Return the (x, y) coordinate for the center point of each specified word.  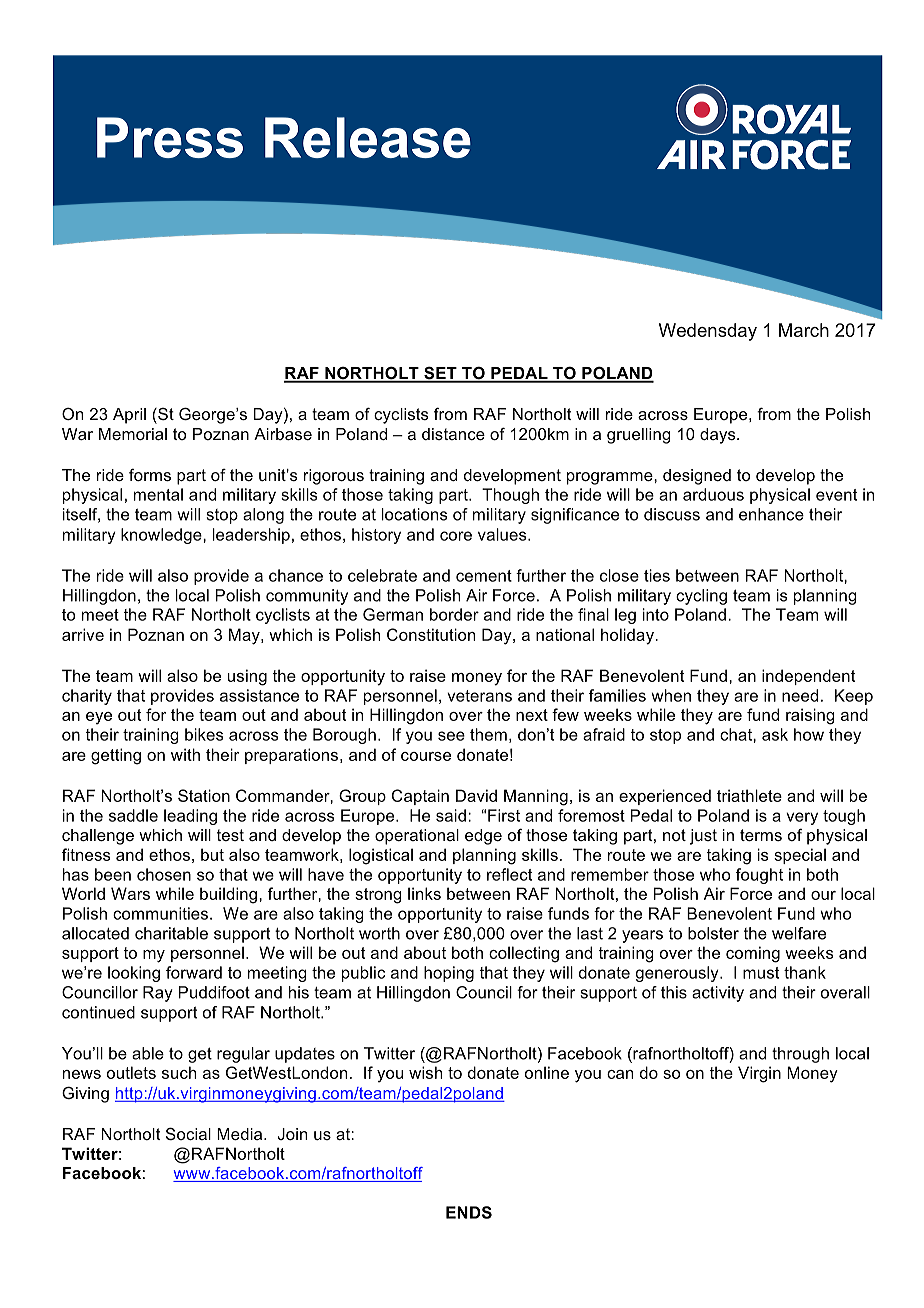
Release (368, 137)
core (456, 536)
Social (188, 1133)
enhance (771, 514)
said (451, 815)
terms (761, 835)
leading (190, 817)
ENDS (469, 1212)
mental (158, 494)
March (804, 330)
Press (170, 137)
